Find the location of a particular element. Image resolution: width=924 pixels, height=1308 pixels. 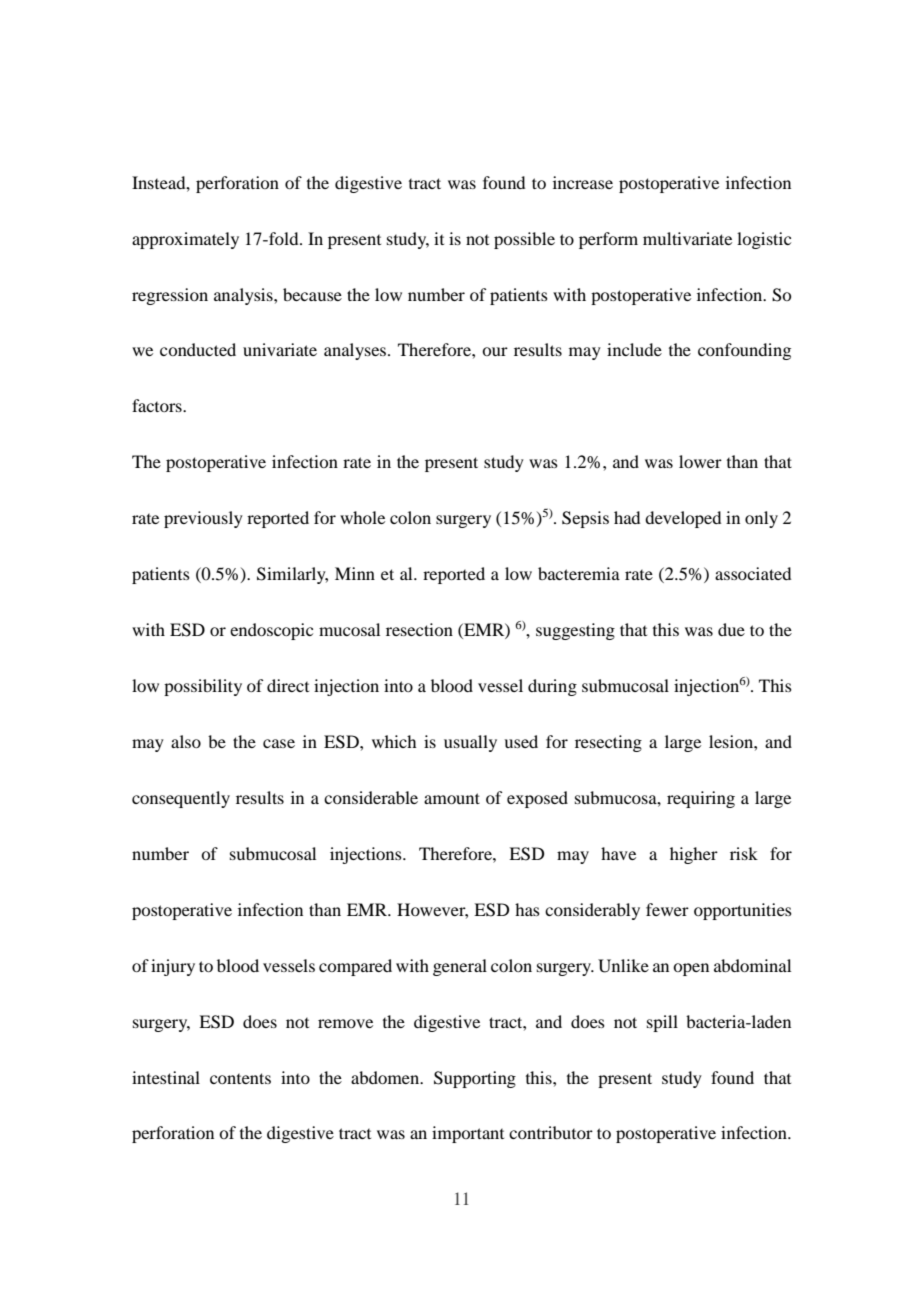

whole is located at coordinates (362, 517).
